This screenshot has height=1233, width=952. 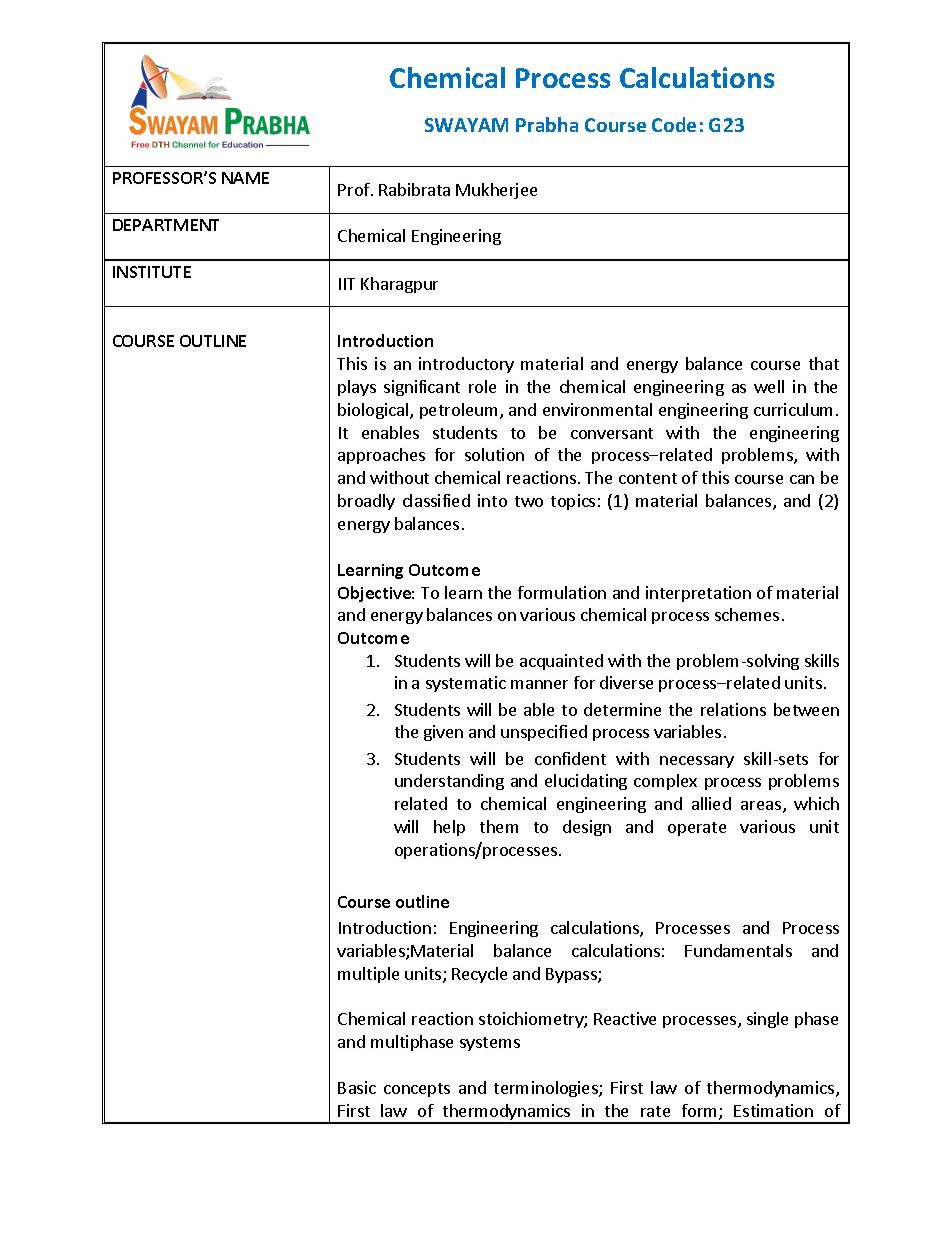 What do you see at coordinates (747, 614) in the screenshot?
I see `schemes` at bounding box center [747, 614].
